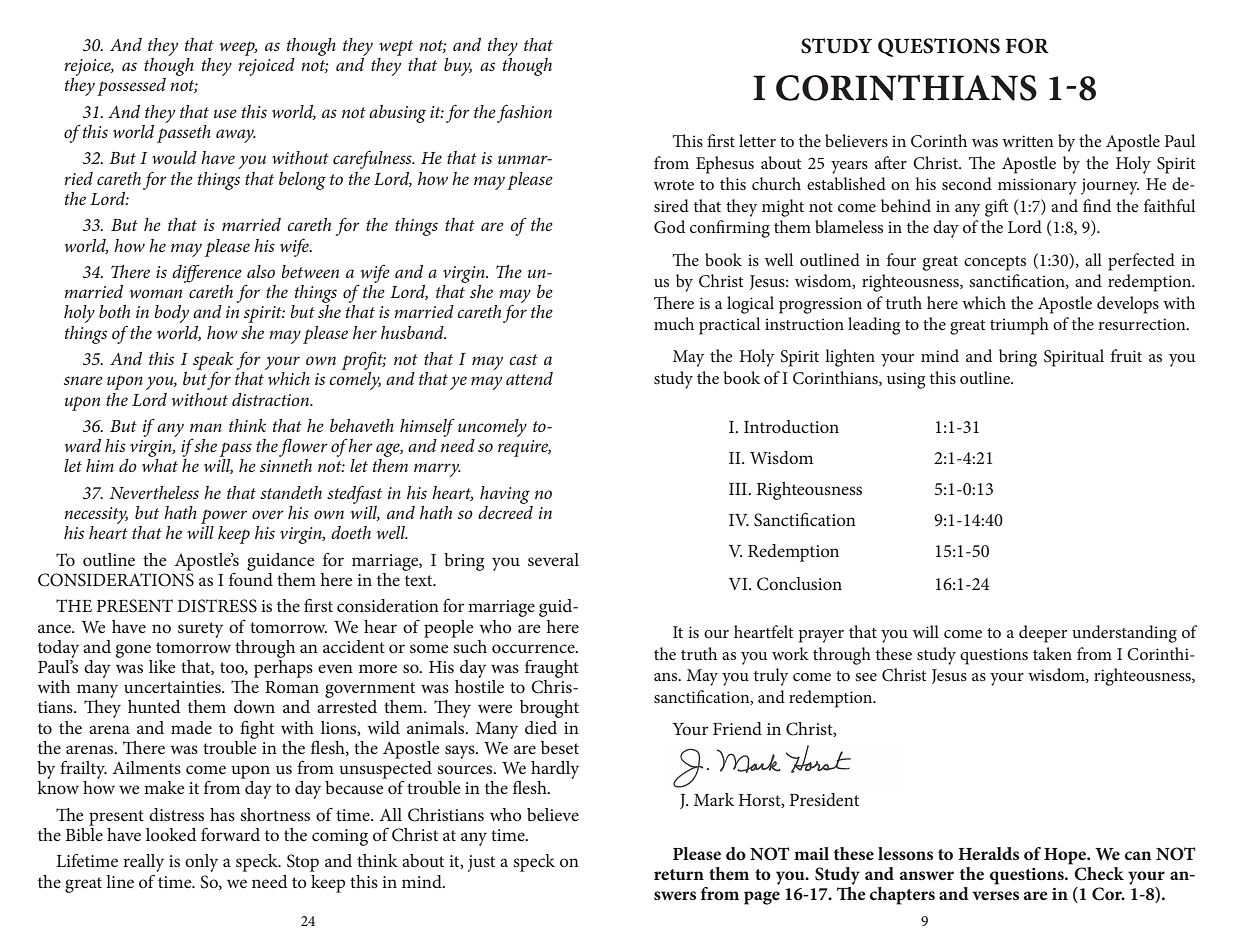 The image size is (1233, 952). I want to click on brought, so click(549, 709).
